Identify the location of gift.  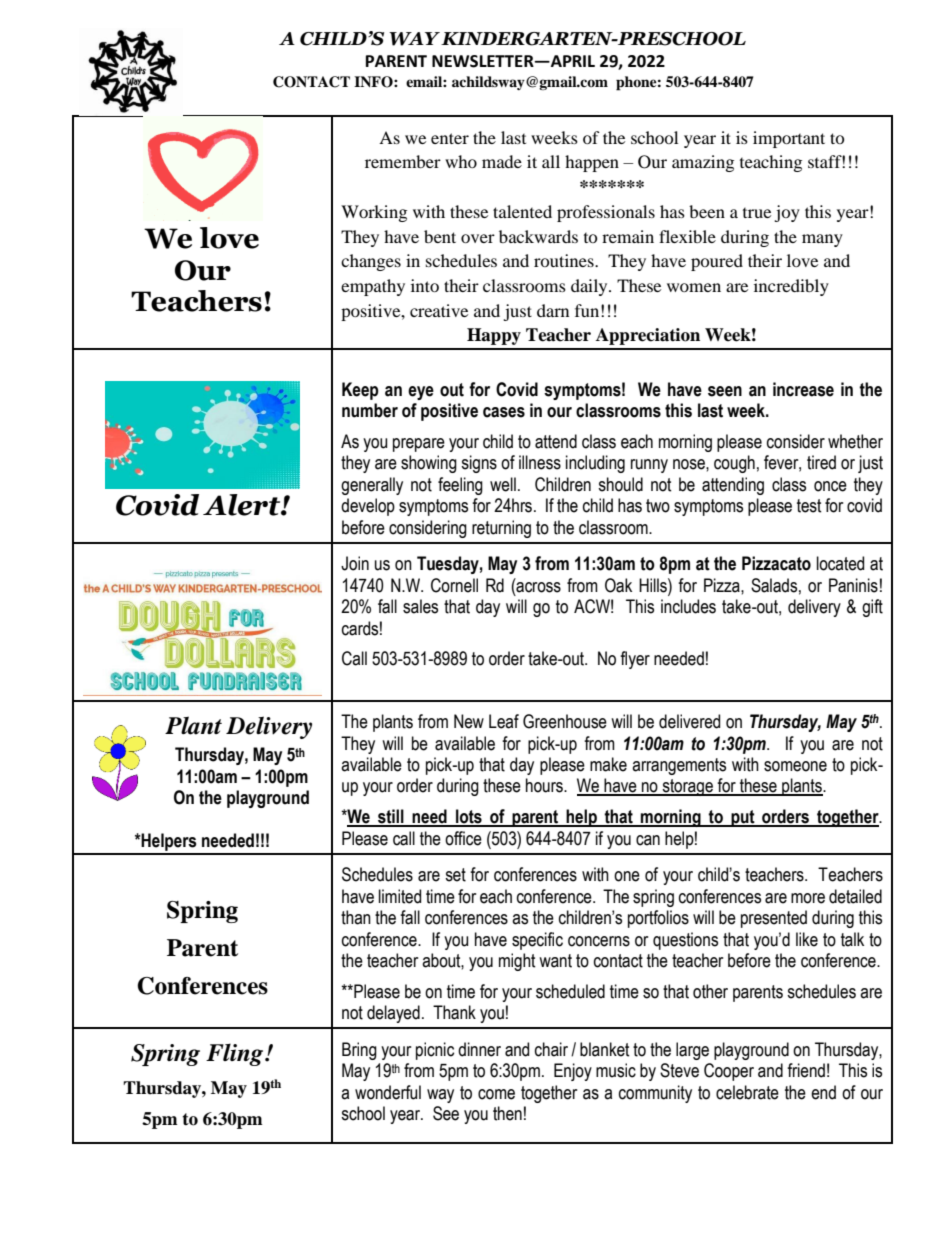
(872, 608).
